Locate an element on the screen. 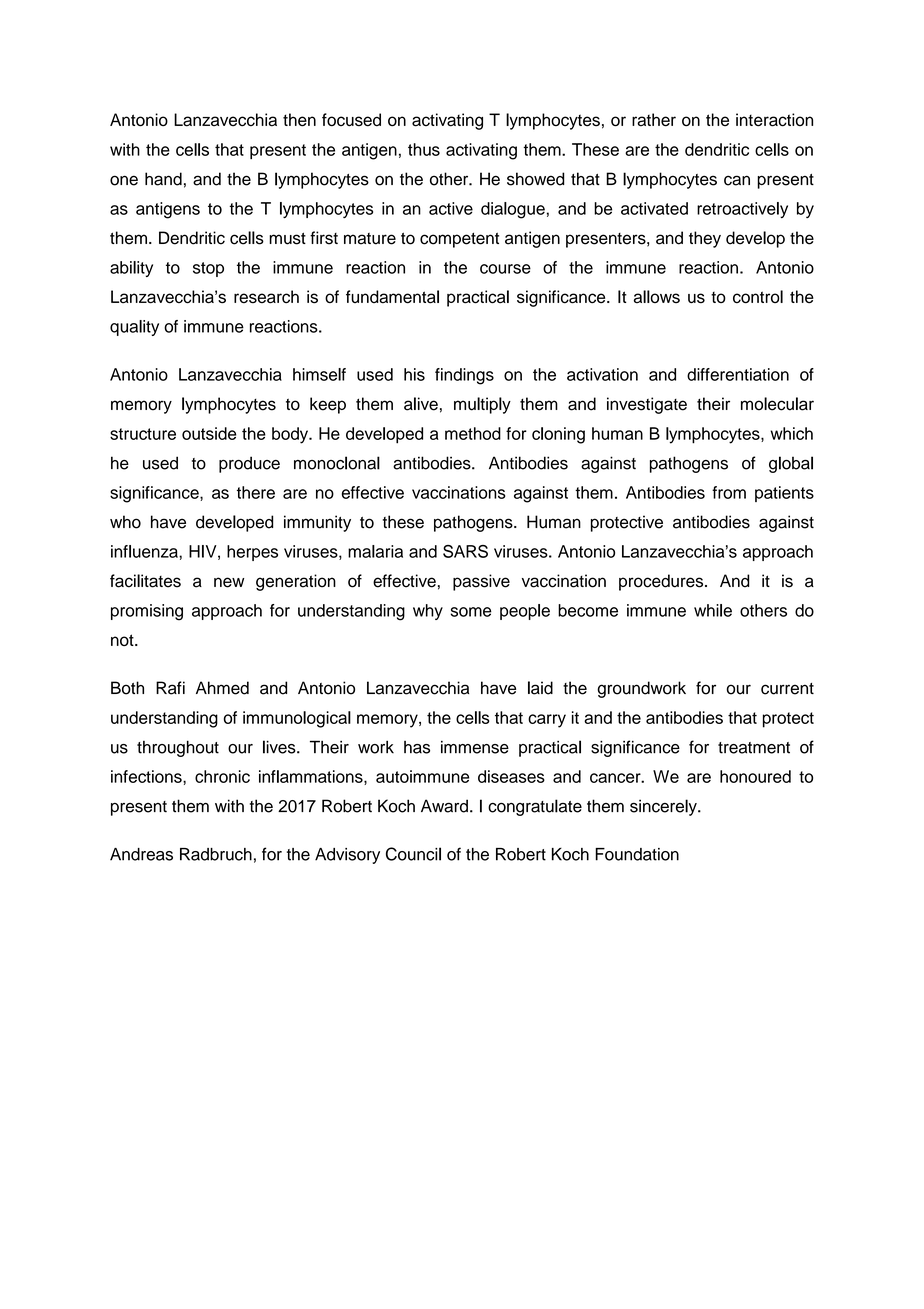 This screenshot has height=1309, width=924. quality is located at coordinates (134, 328).
